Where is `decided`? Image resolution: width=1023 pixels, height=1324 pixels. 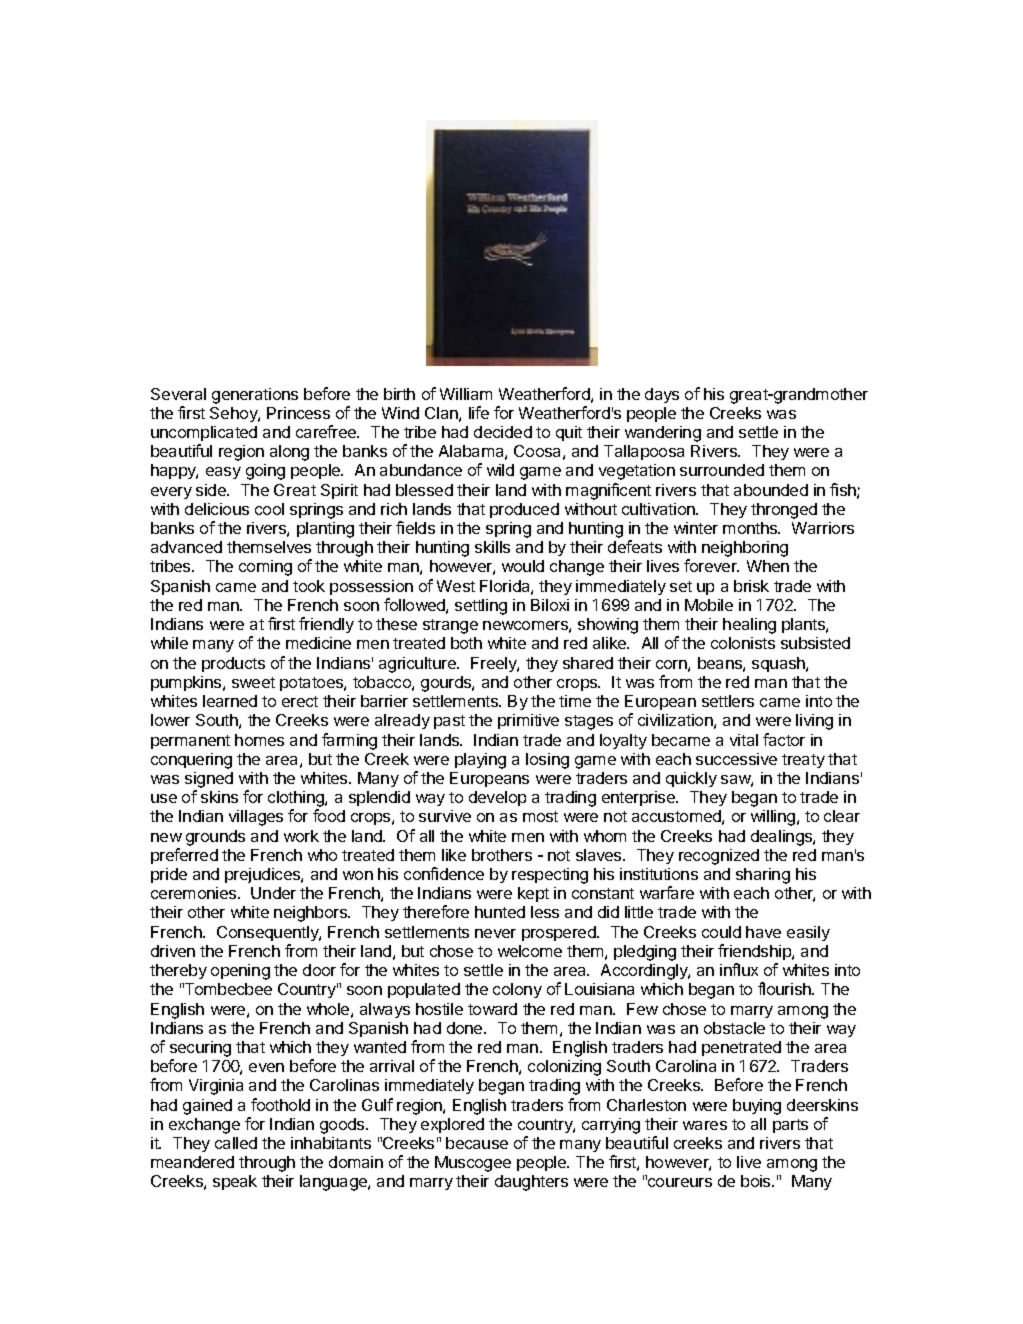 decided is located at coordinates (503, 432).
